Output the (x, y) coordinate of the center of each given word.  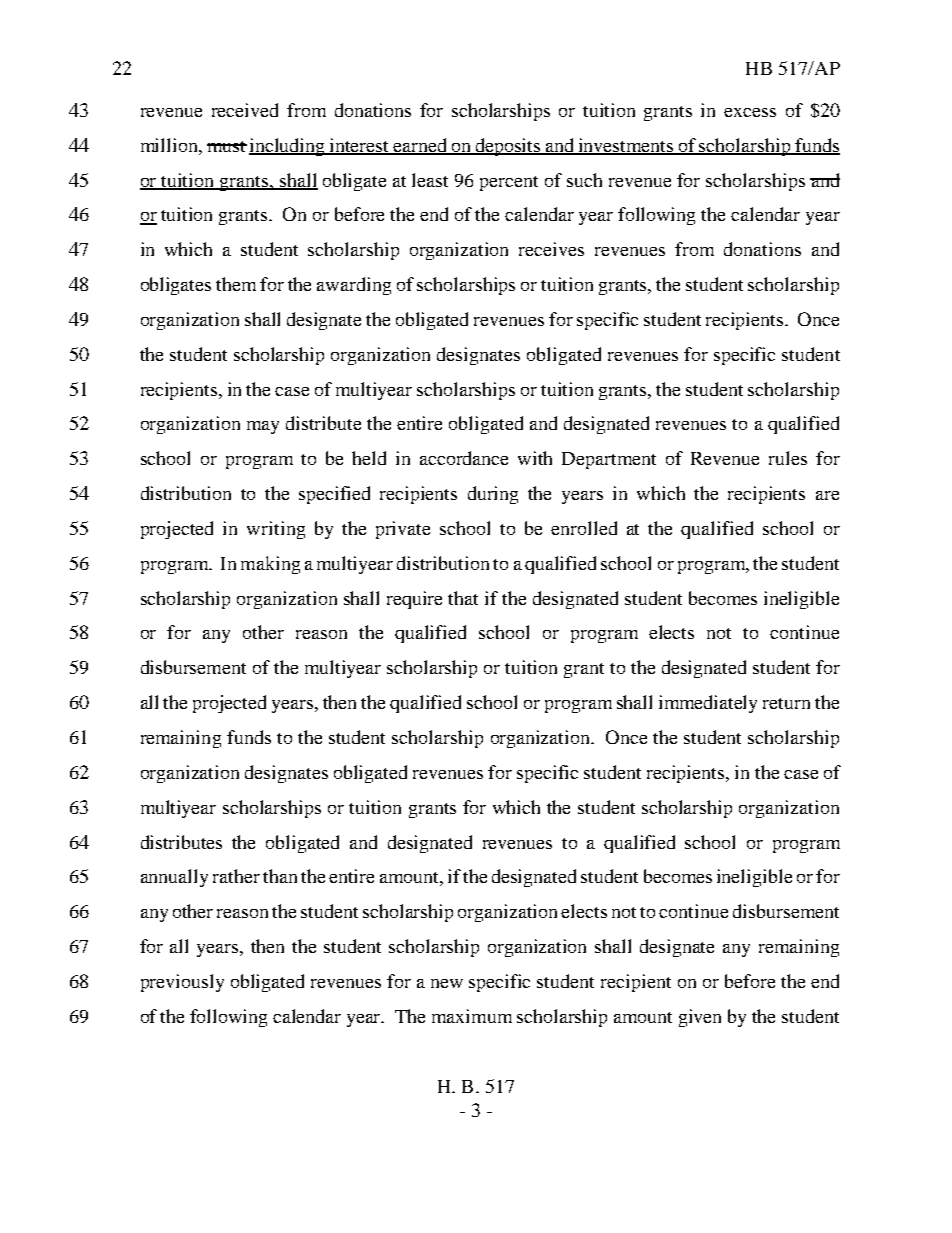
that (463, 598)
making (270, 565)
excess (750, 112)
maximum (472, 1016)
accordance (464, 458)
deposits (508, 147)
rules (788, 458)
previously (182, 983)
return (786, 703)
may (263, 427)
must (227, 146)
